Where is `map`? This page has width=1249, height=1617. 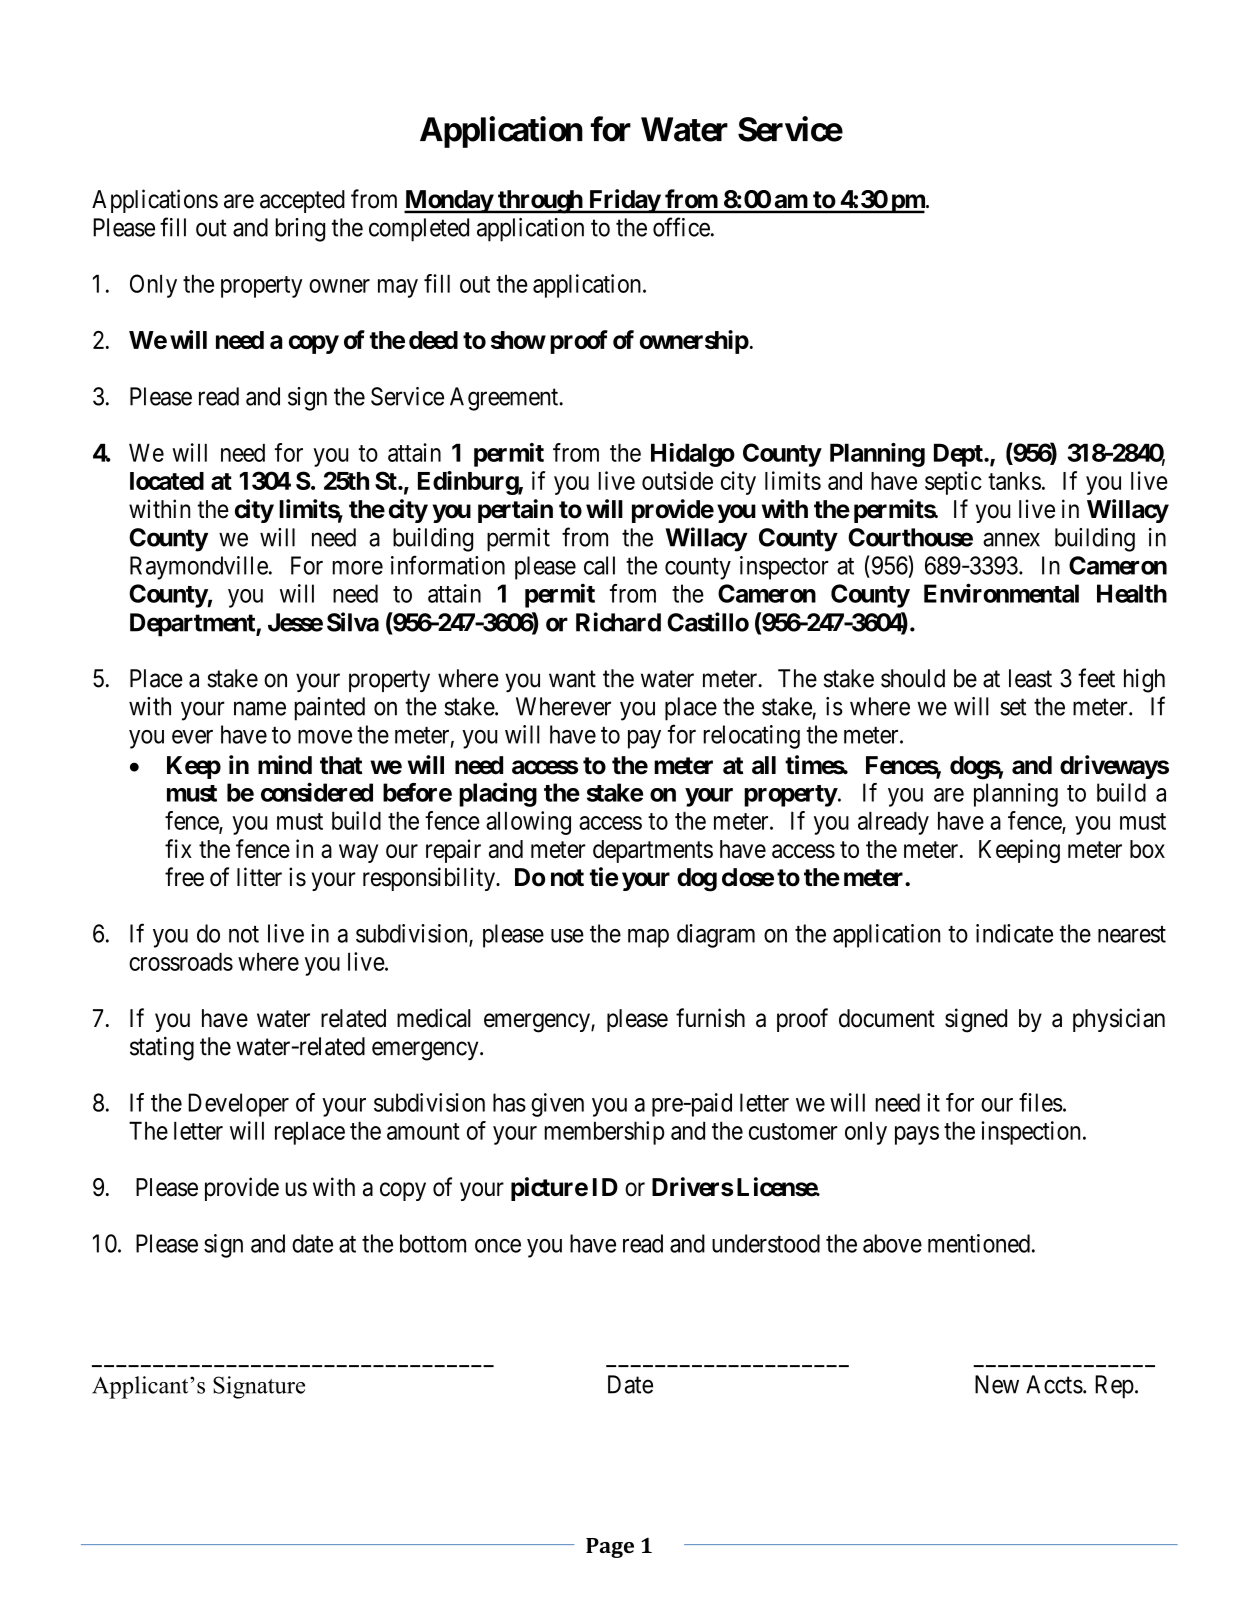
map is located at coordinates (648, 938).
